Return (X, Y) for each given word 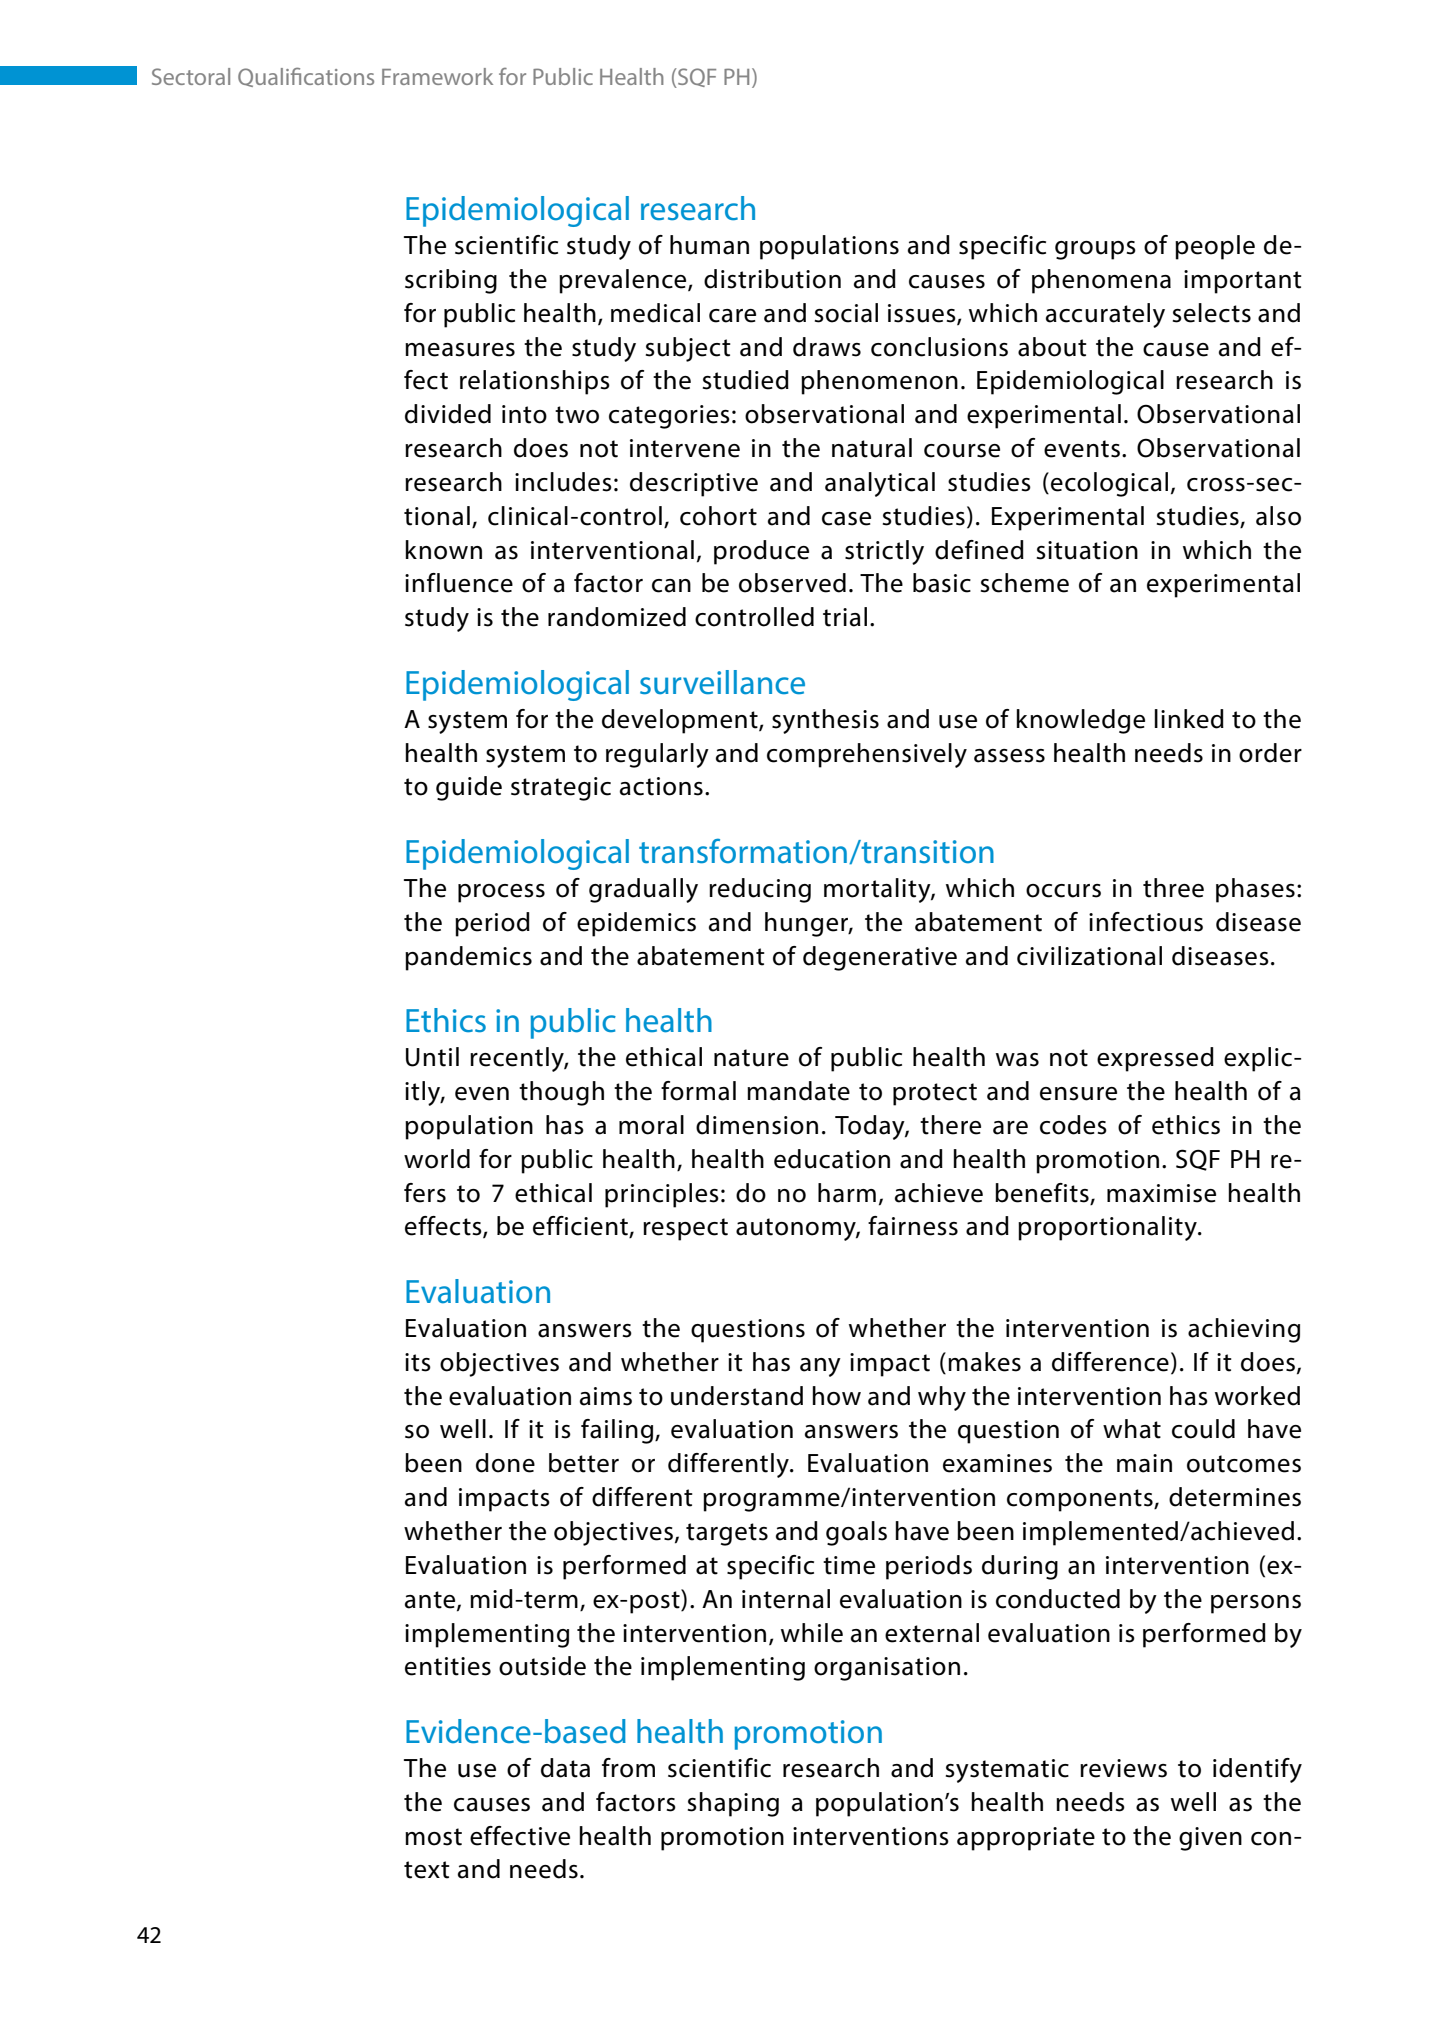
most (433, 1837)
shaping (733, 1804)
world (437, 1159)
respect (685, 1229)
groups (1095, 250)
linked (1189, 719)
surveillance (722, 682)
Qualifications (306, 77)
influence (459, 583)
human (709, 245)
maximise (1161, 1193)
